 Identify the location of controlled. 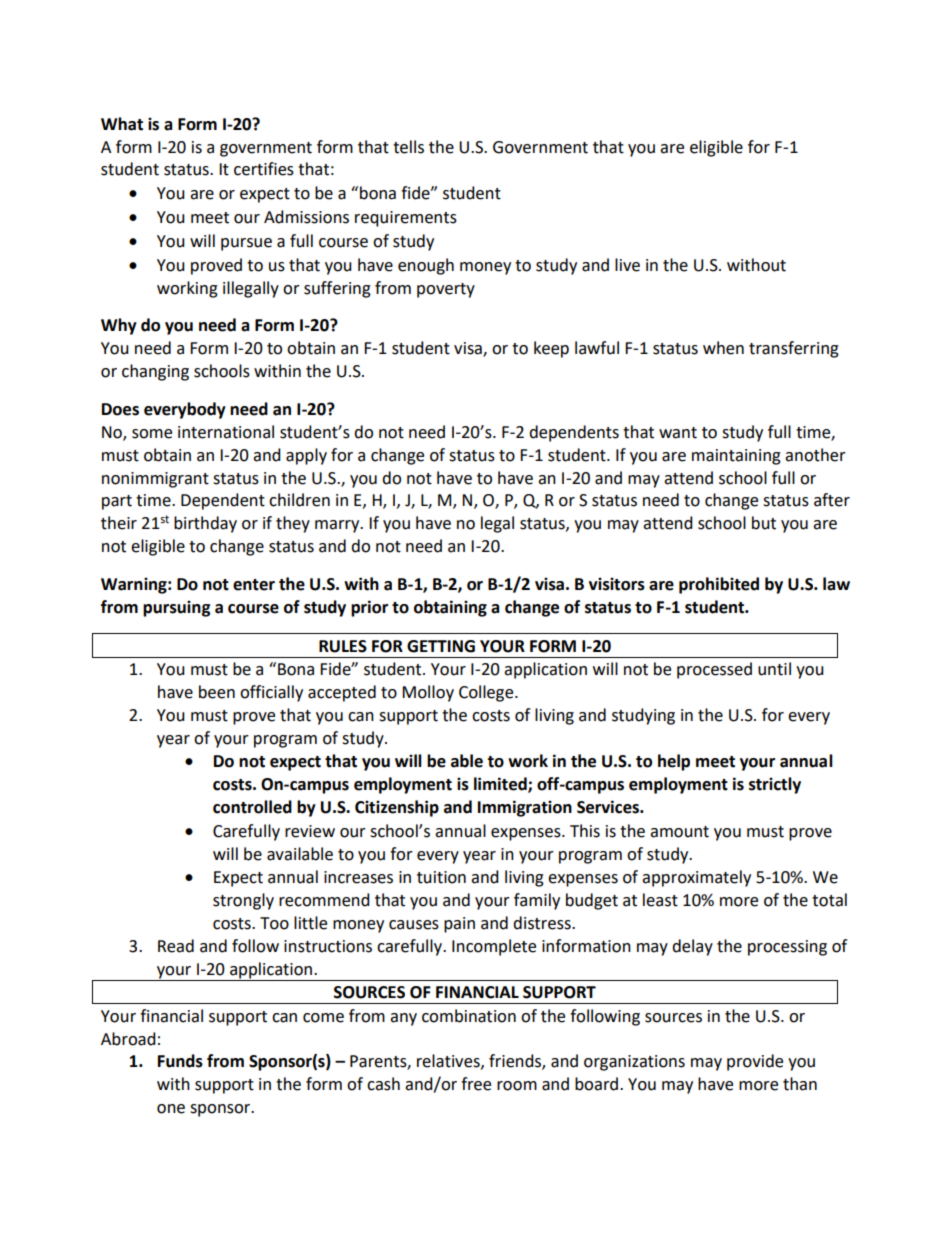
(252, 807).
